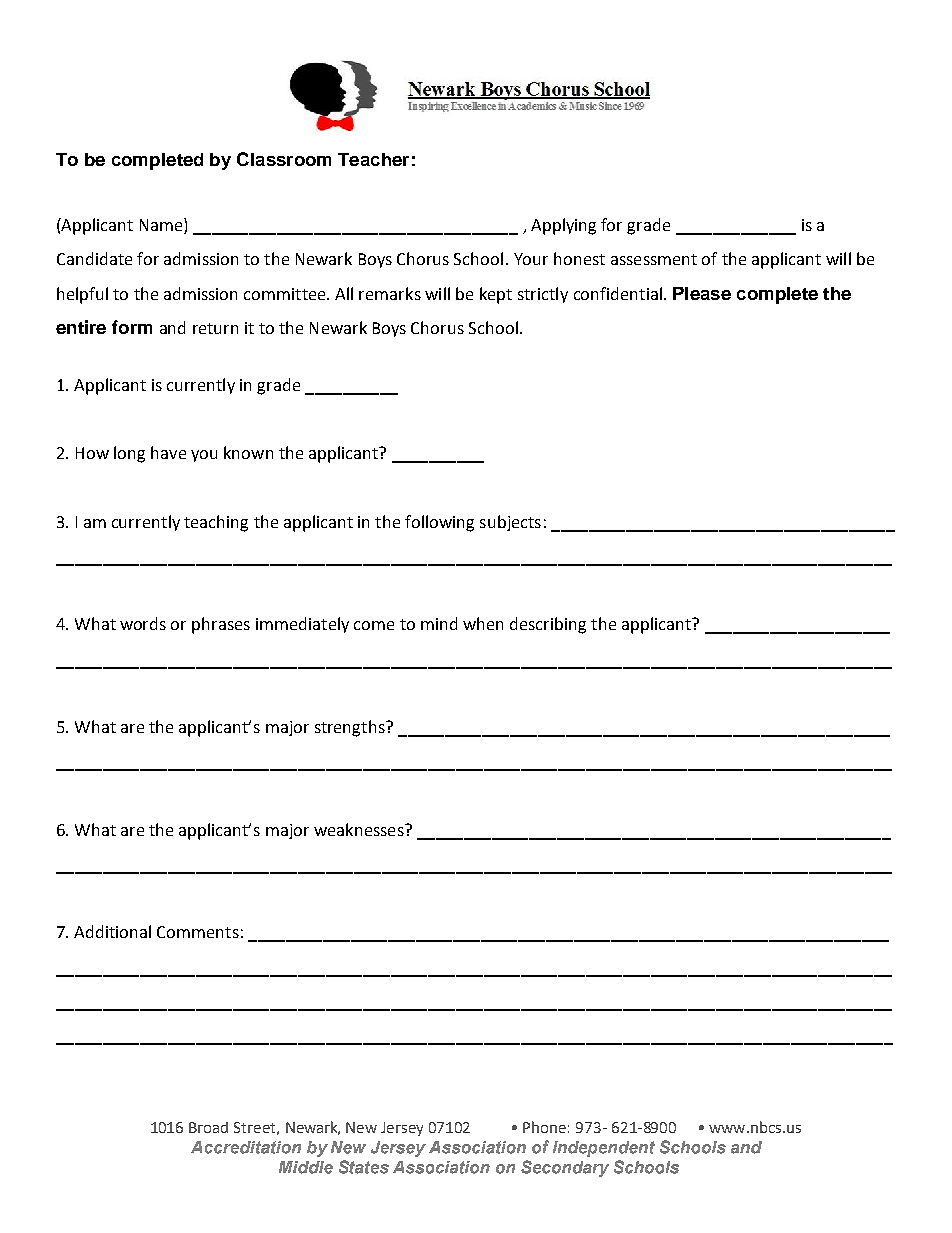 Image resolution: width=952 pixels, height=1233 pixels. What do you see at coordinates (360, 829) in the page?
I see `weaknesses` at bounding box center [360, 829].
